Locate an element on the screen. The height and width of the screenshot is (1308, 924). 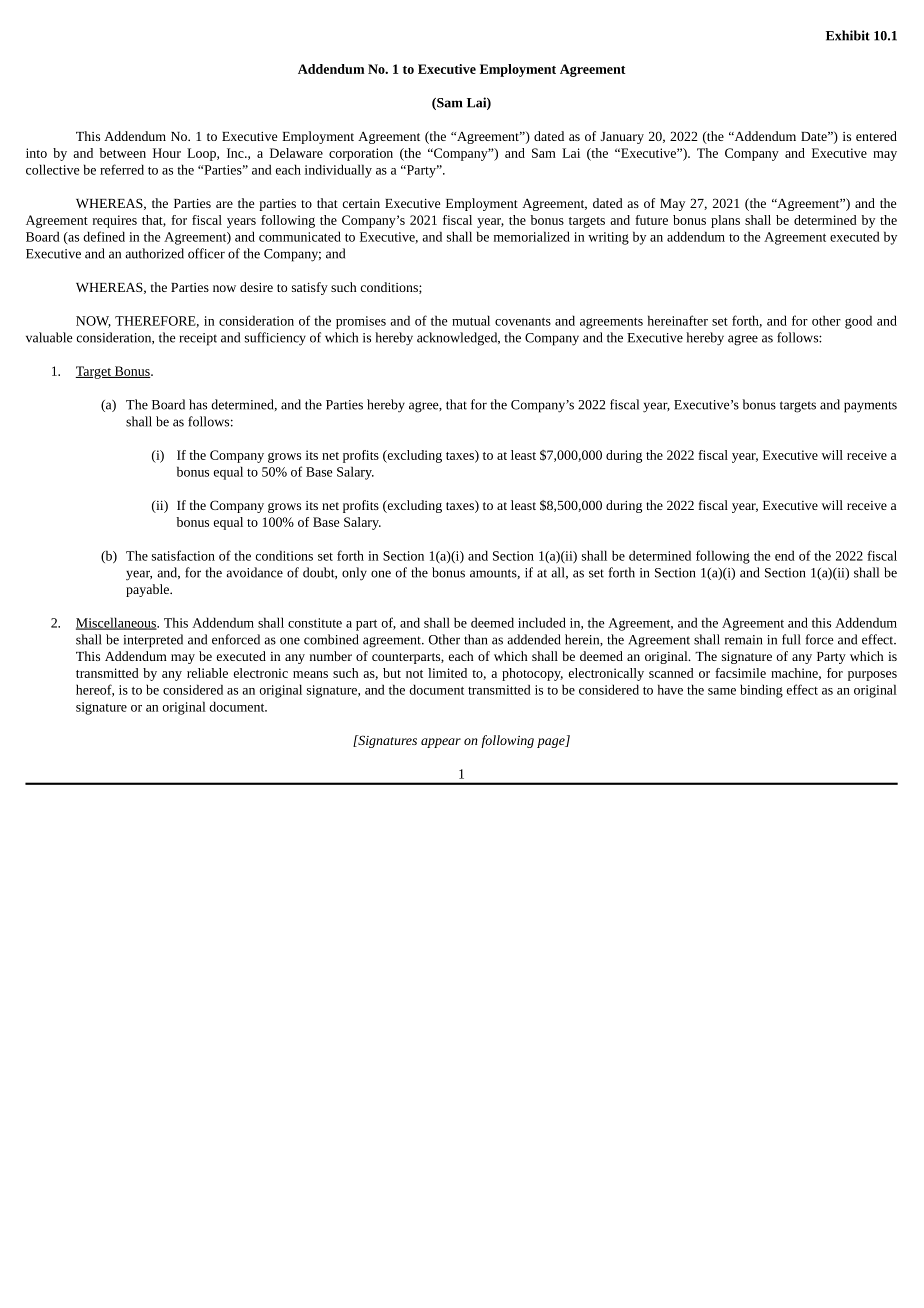
good is located at coordinates (858, 322).
